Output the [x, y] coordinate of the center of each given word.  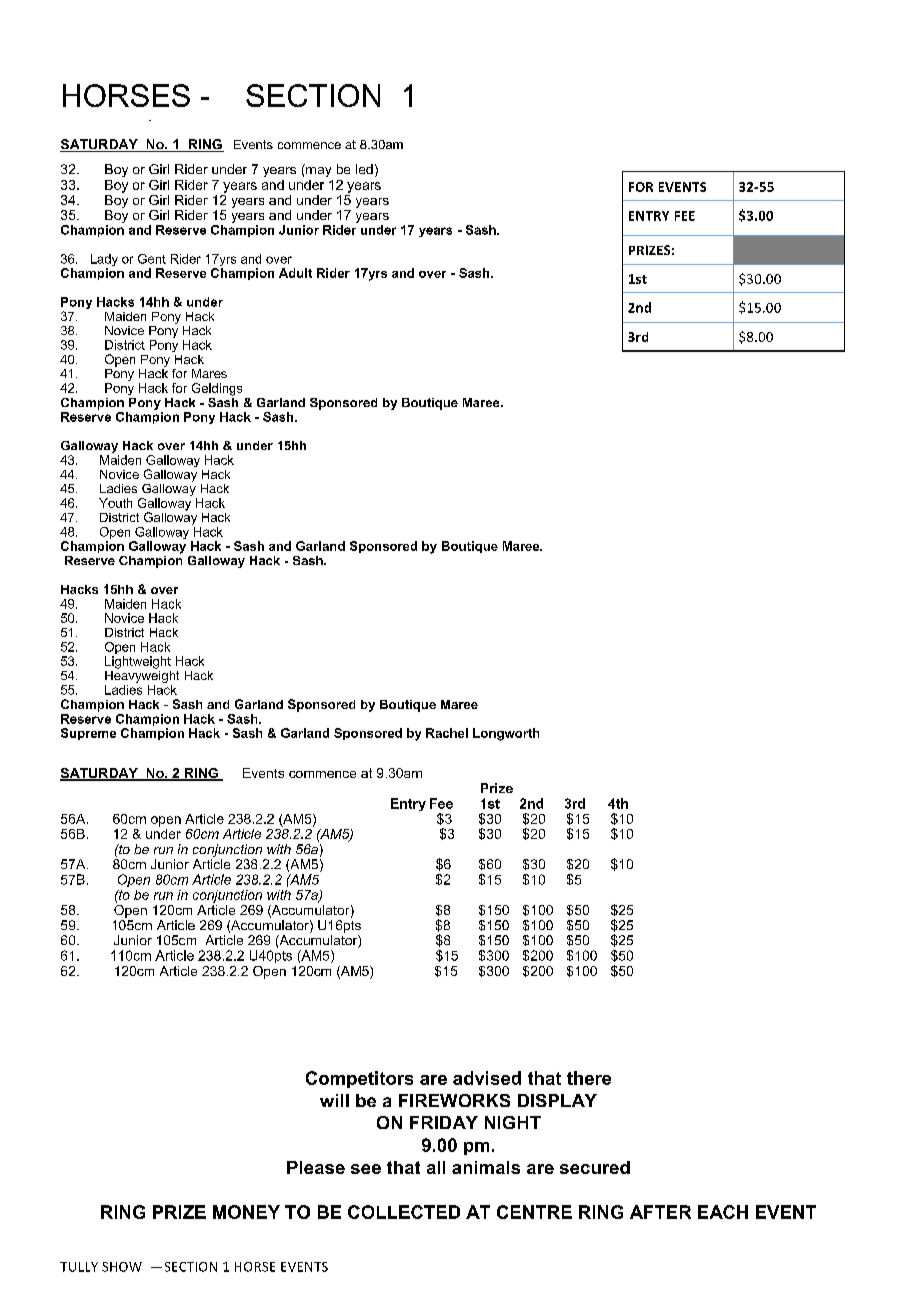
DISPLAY [557, 1100]
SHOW [122, 1267]
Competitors [359, 1079]
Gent [152, 259]
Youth [115, 503]
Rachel [447, 733]
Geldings [217, 389]
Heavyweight [142, 675]
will [334, 1100]
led [364, 169]
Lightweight [138, 662]
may [317, 170]
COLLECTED [404, 1212]
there [589, 1078]
